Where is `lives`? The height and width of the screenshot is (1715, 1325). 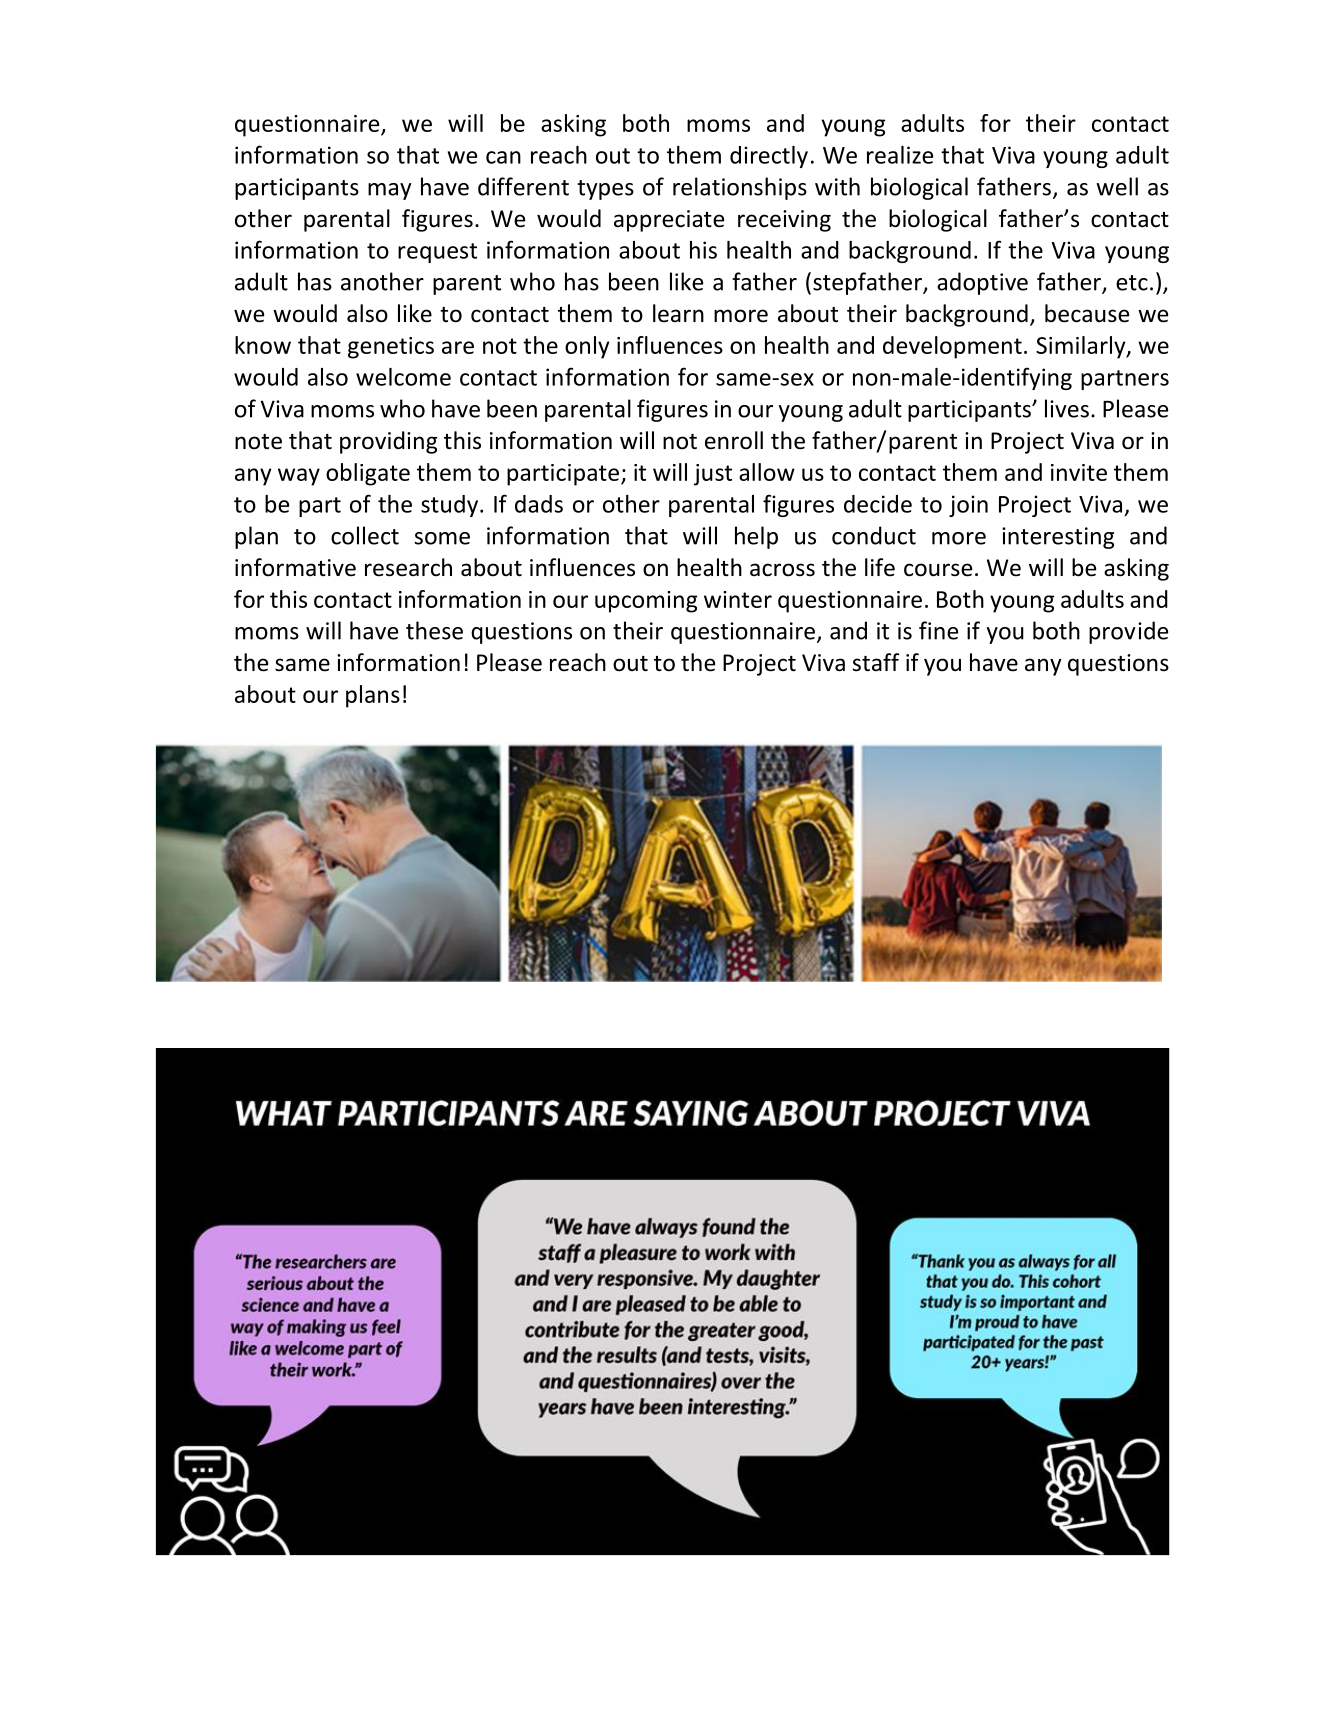
lives is located at coordinates (1067, 408).
